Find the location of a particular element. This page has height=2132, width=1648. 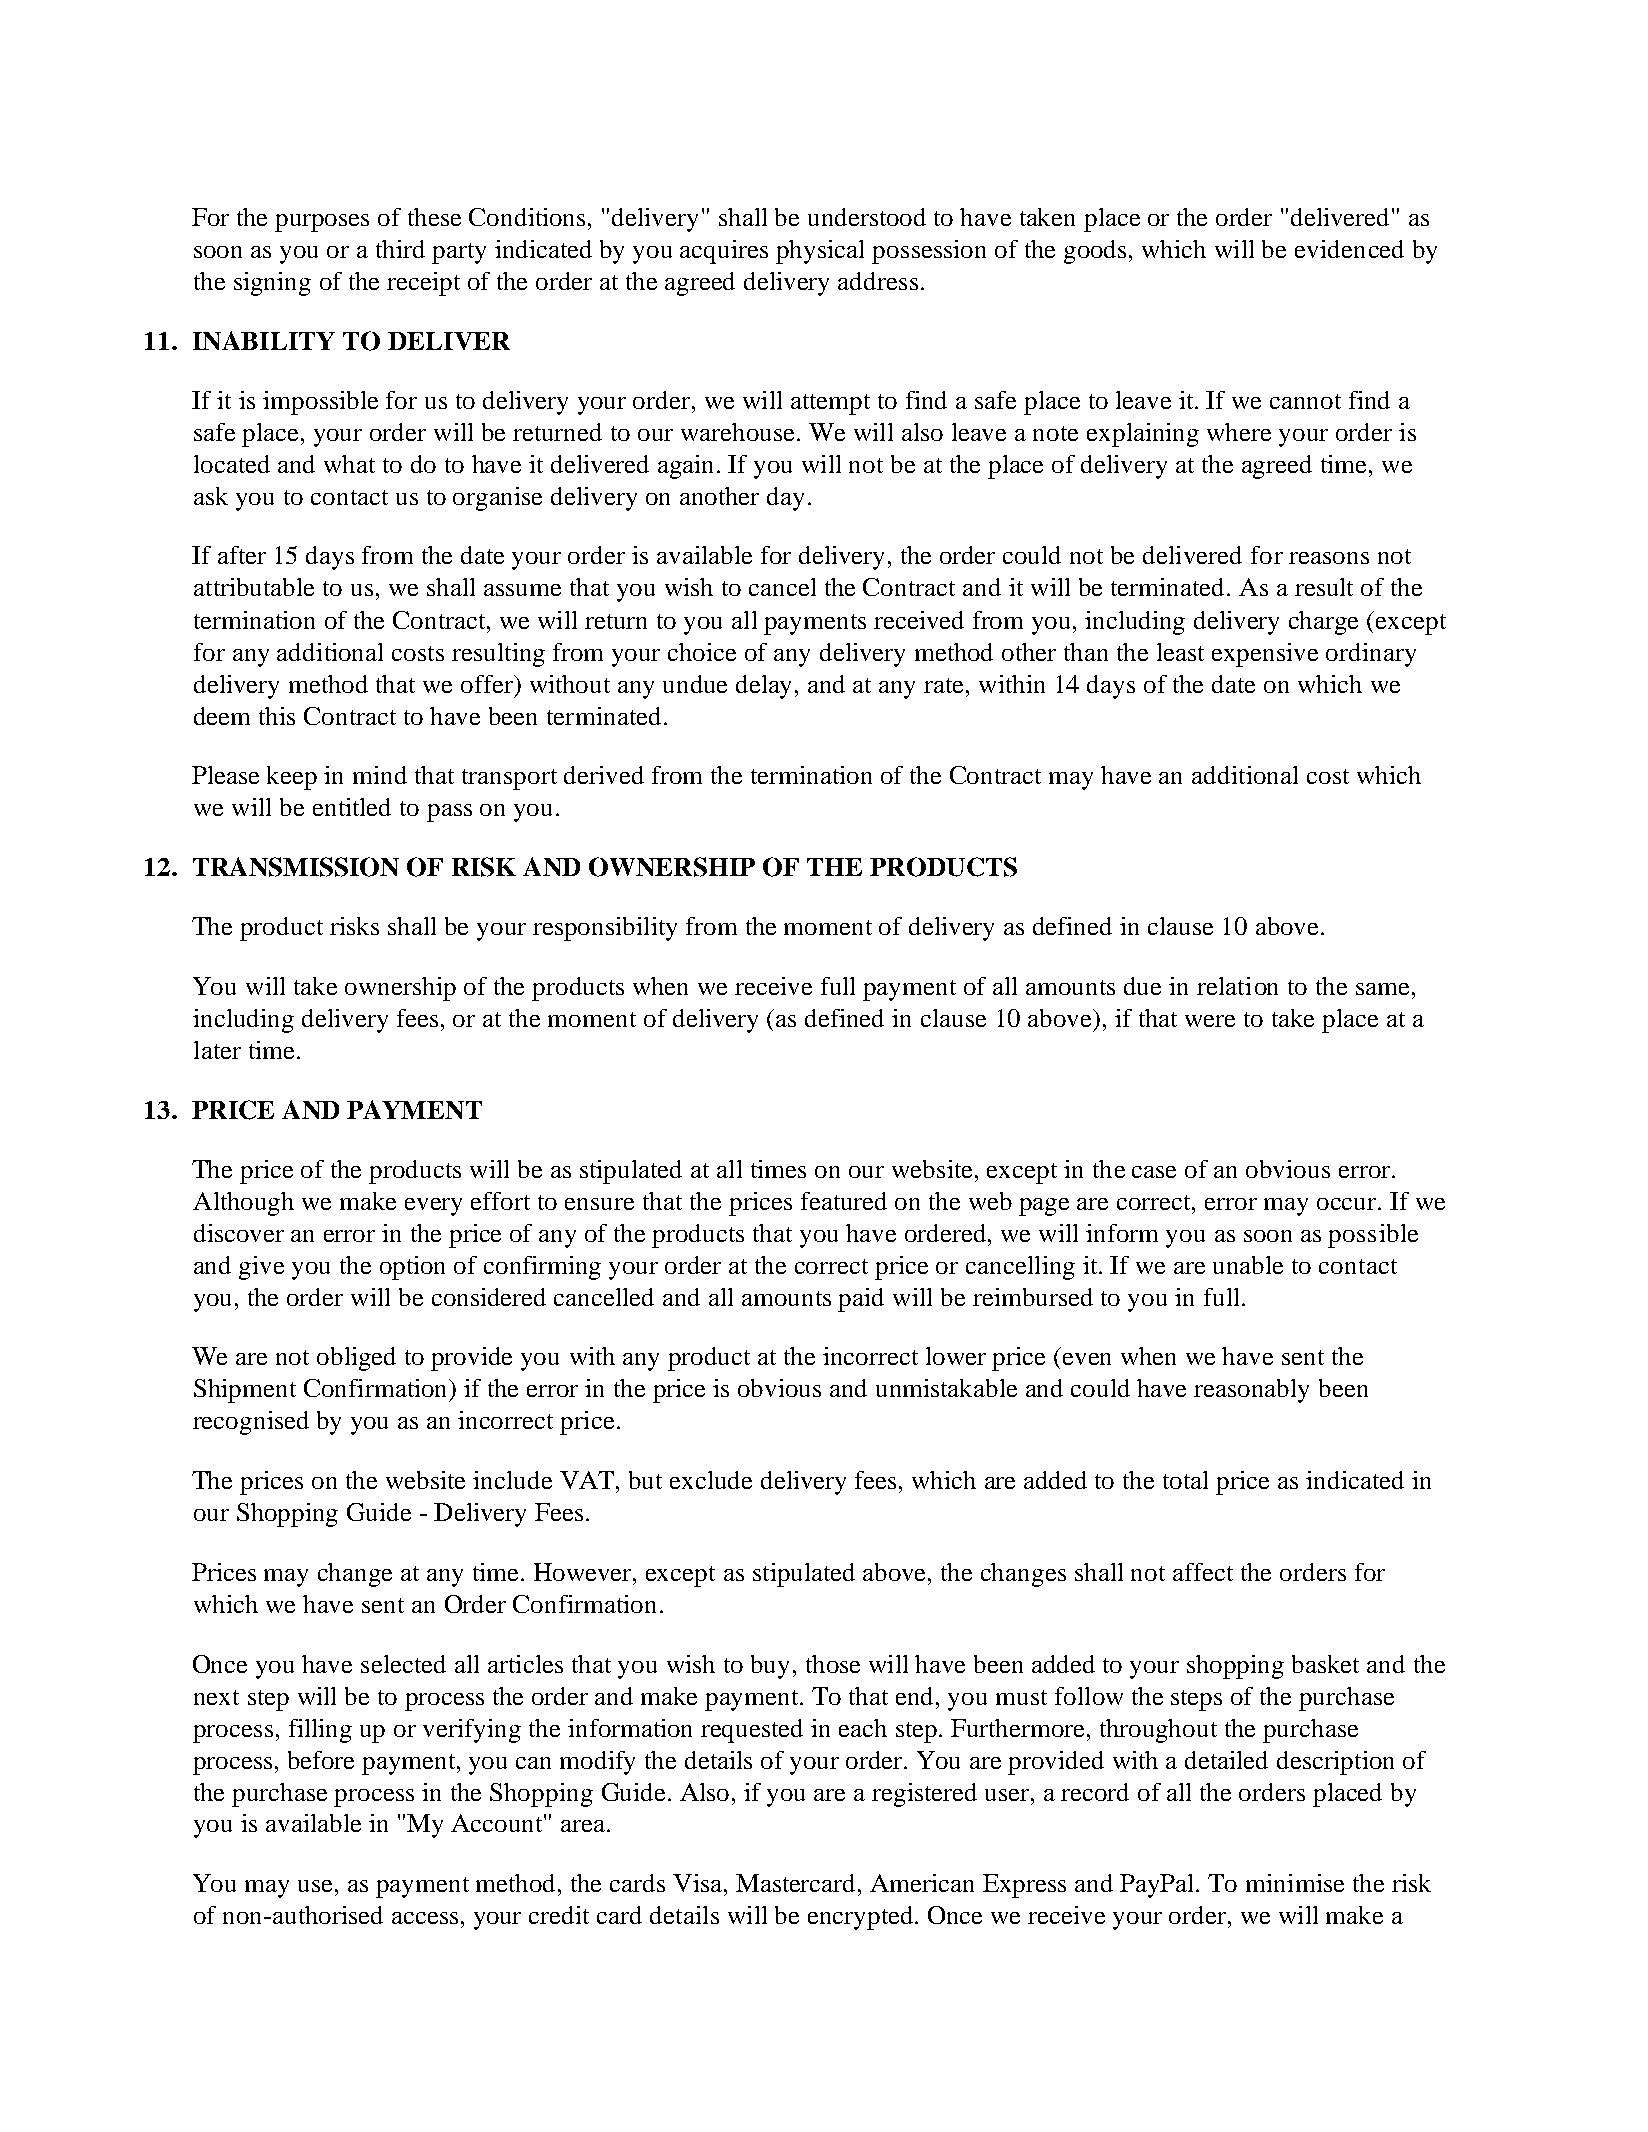

delay is located at coordinates (766, 687).
